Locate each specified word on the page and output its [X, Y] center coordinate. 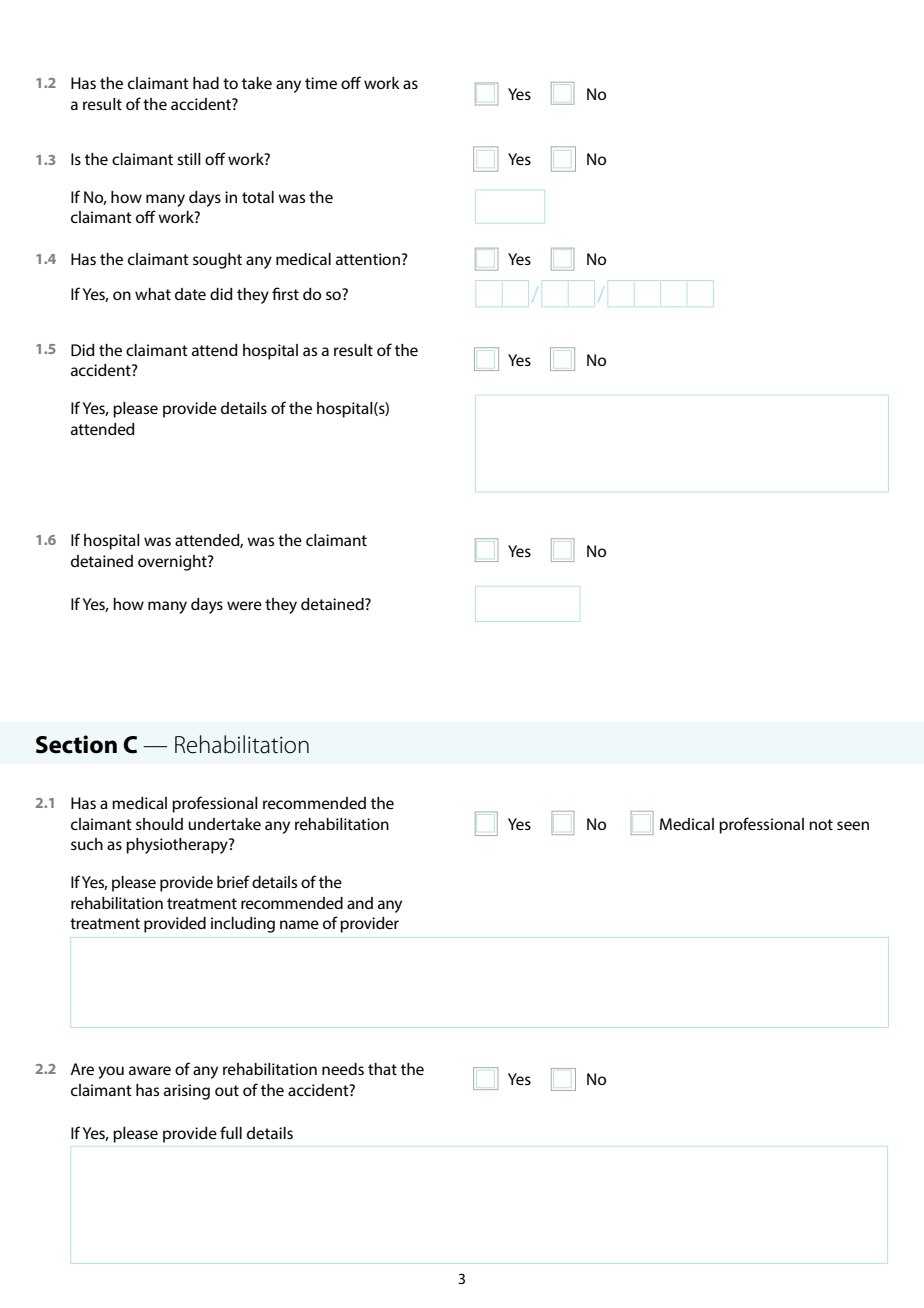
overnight [173, 563]
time [321, 83]
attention [368, 259]
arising [187, 1092]
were [244, 605]
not [821, 824]
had [206, 83]
